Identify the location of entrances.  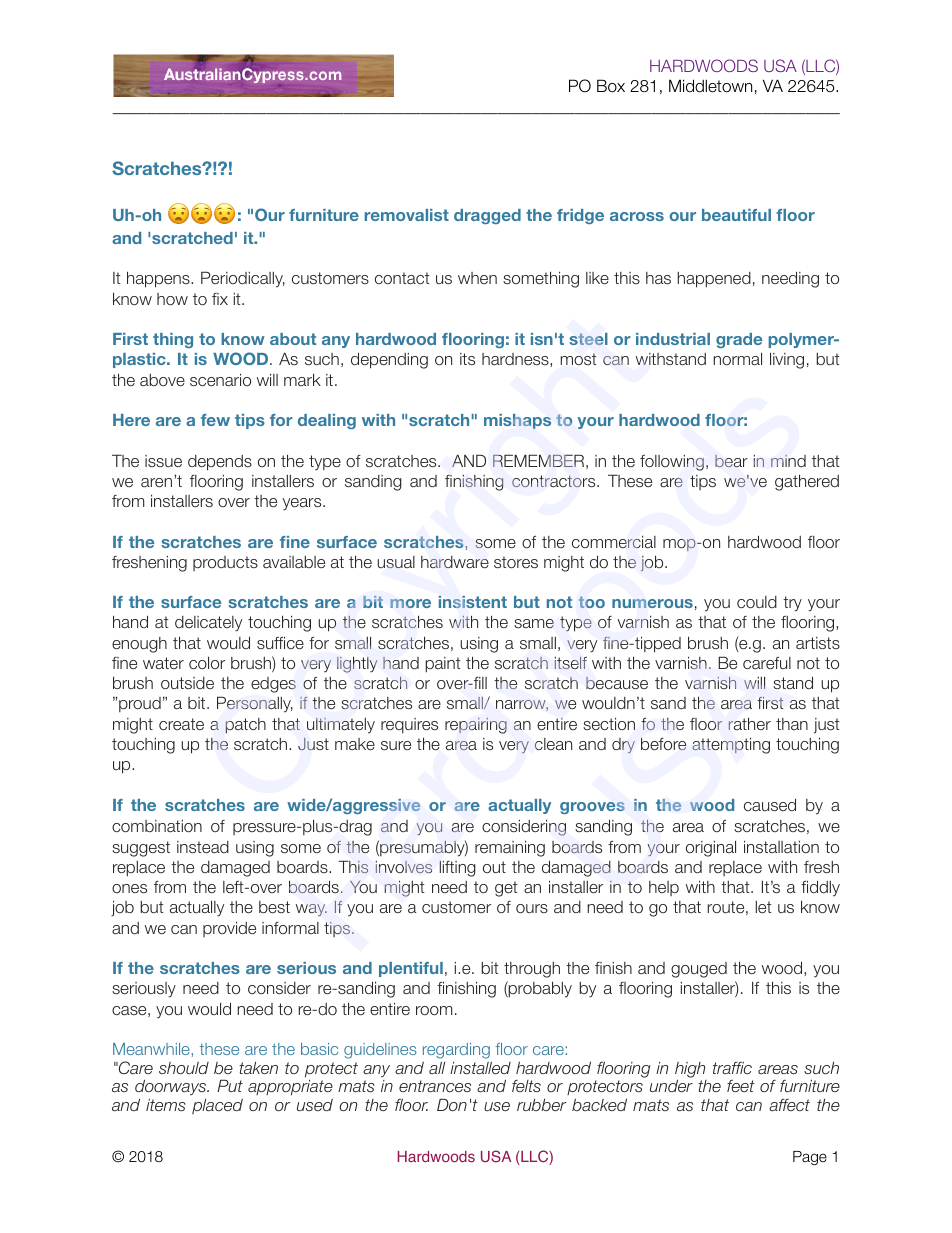
(435, 1086).
